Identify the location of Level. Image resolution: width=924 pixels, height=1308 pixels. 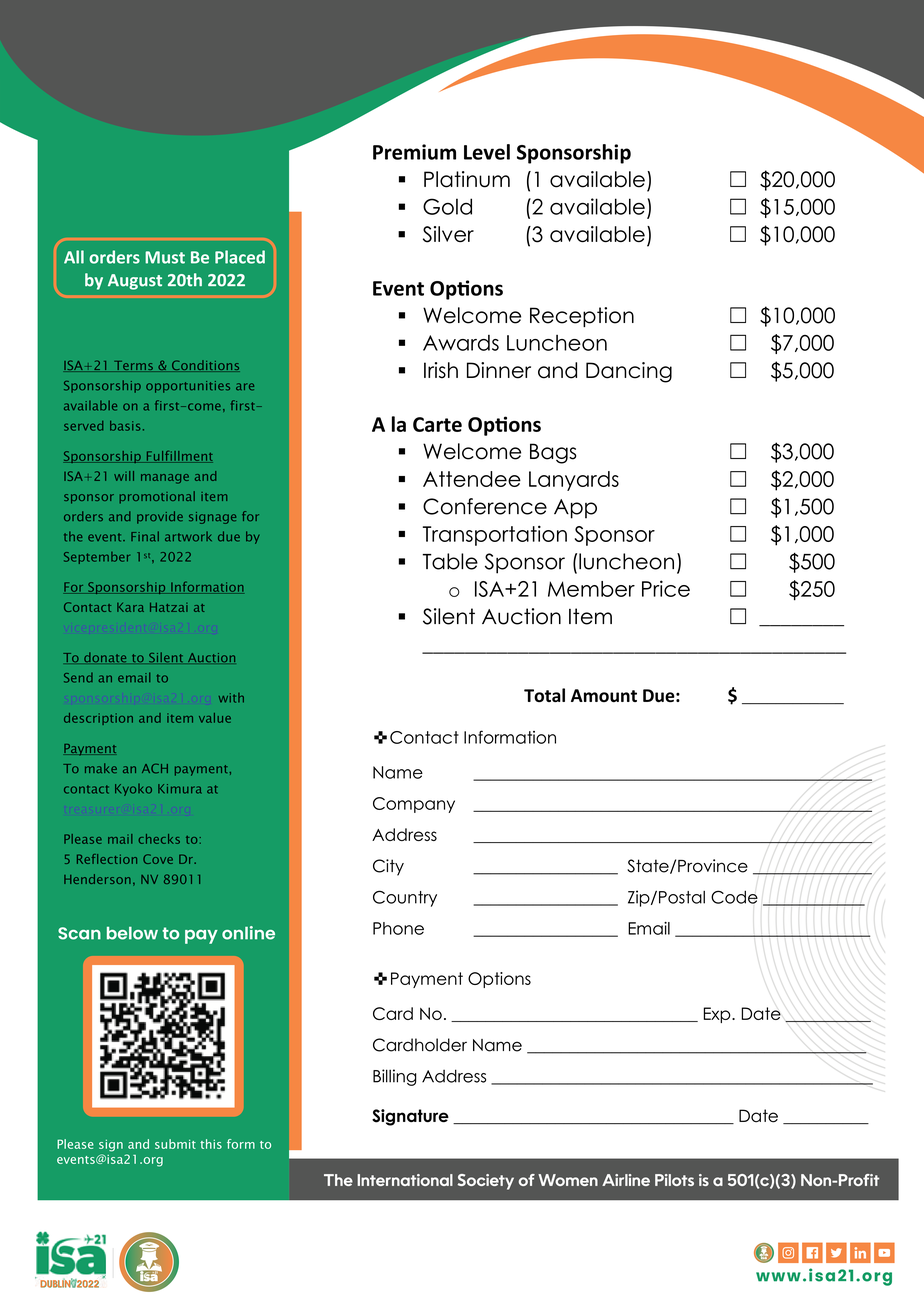
(487, 152).
